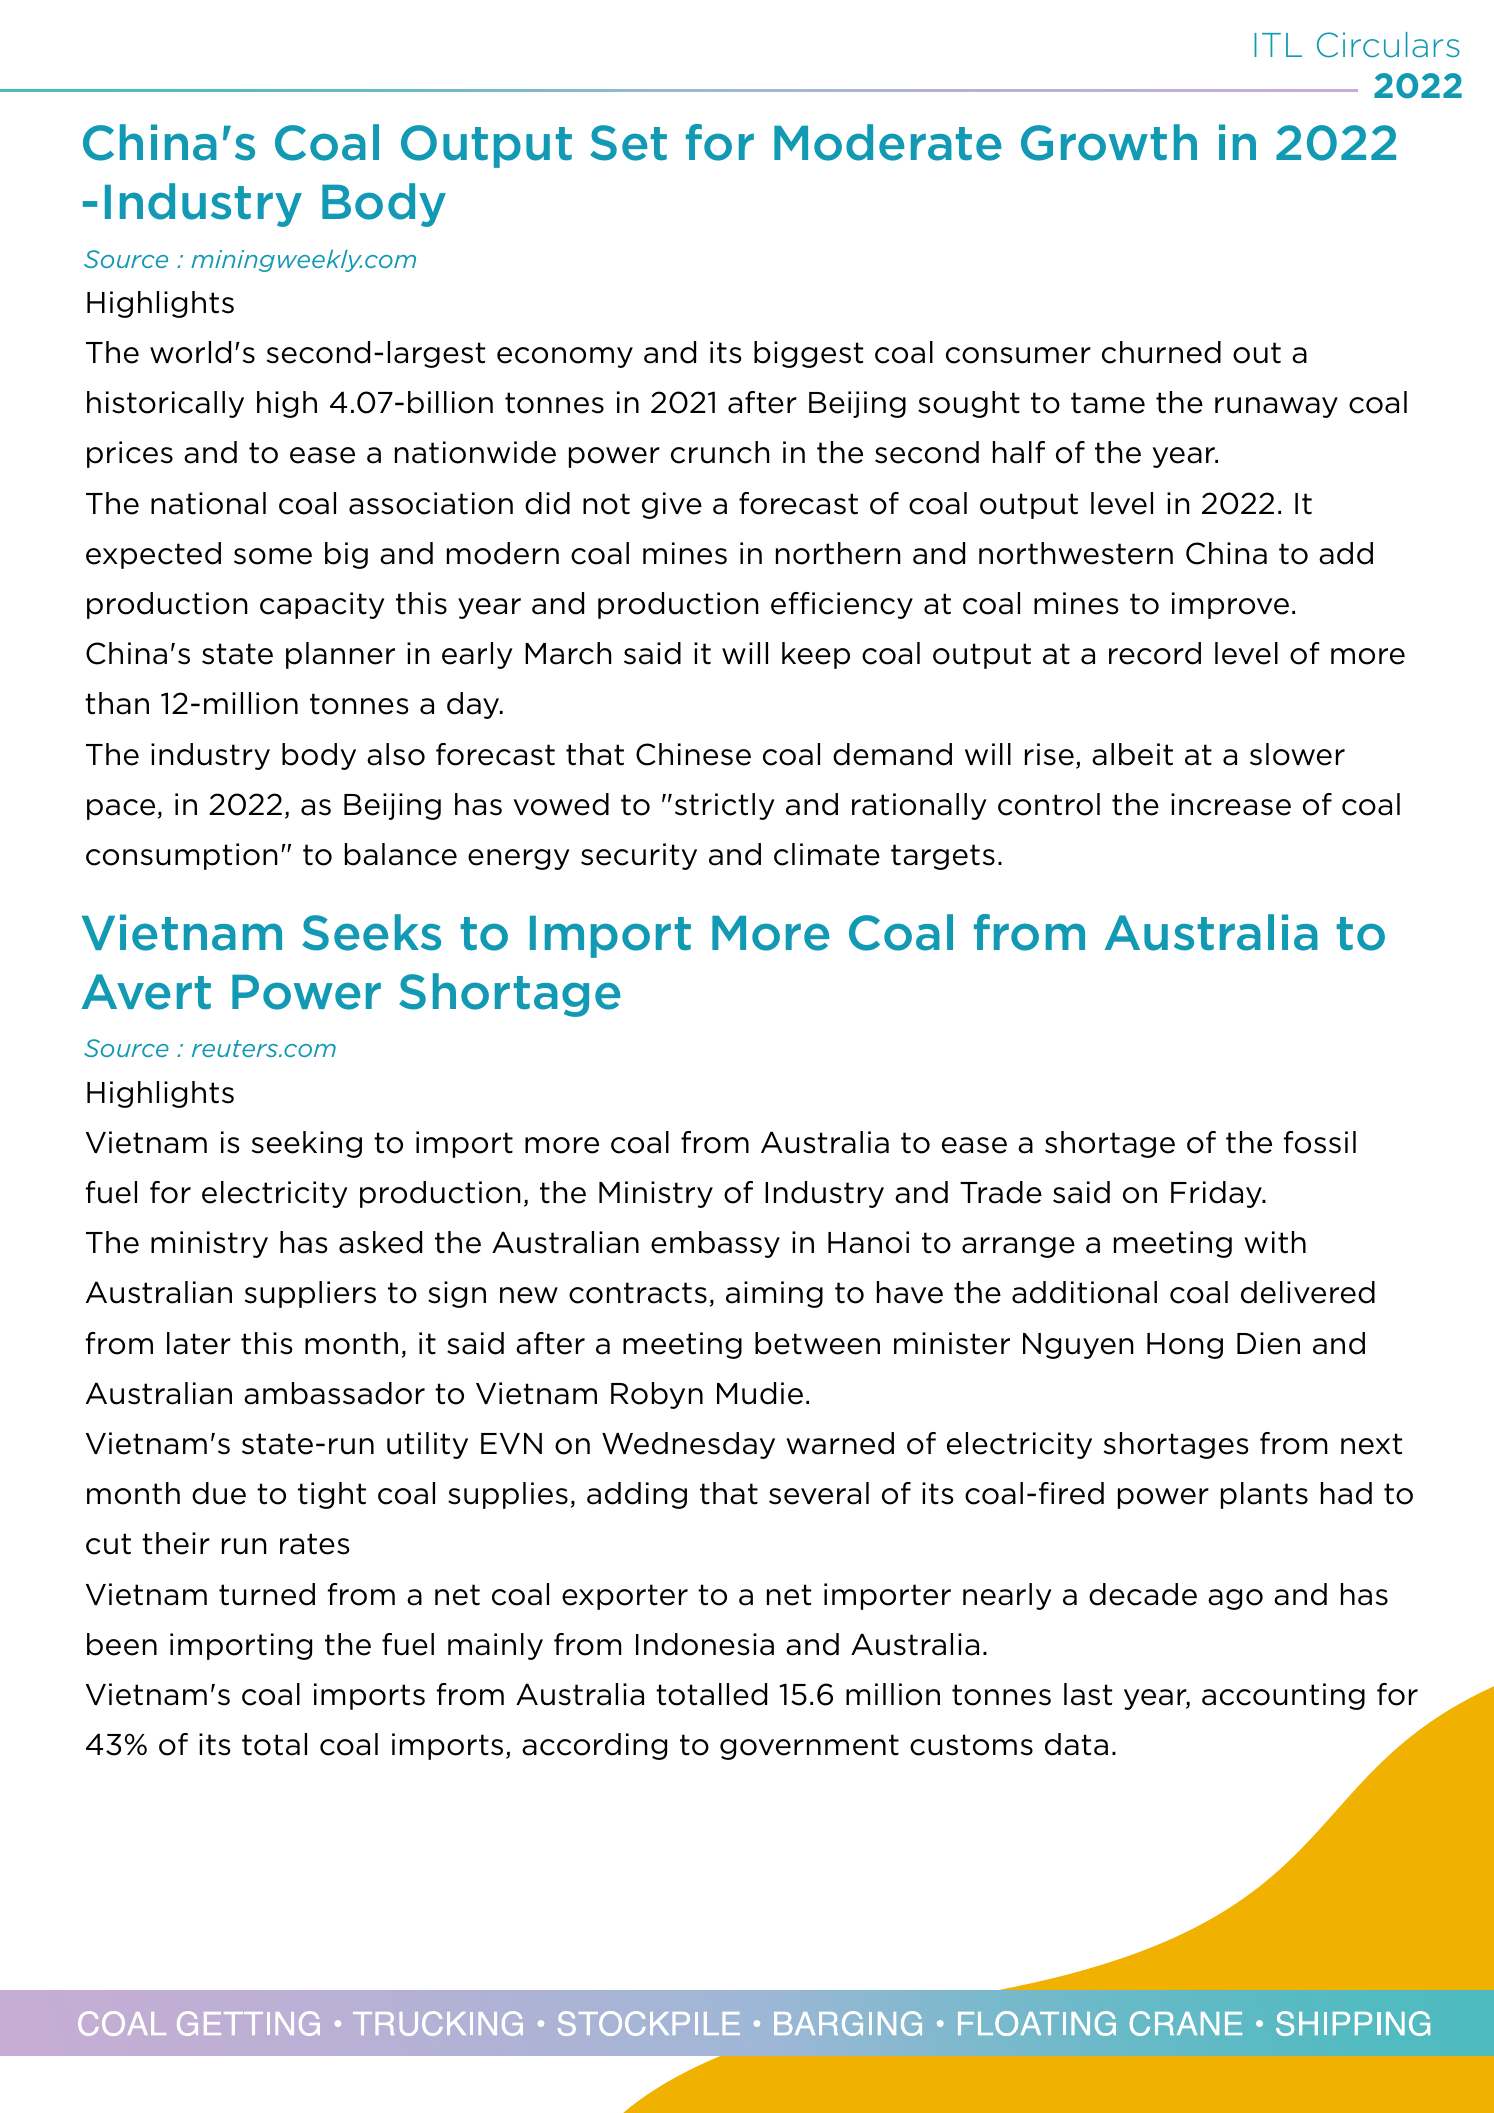 This image has width=1494, height=2113. What do you see at coordinates (639, 856) in the image?
I see `security` at bounding box center [639, 856].
